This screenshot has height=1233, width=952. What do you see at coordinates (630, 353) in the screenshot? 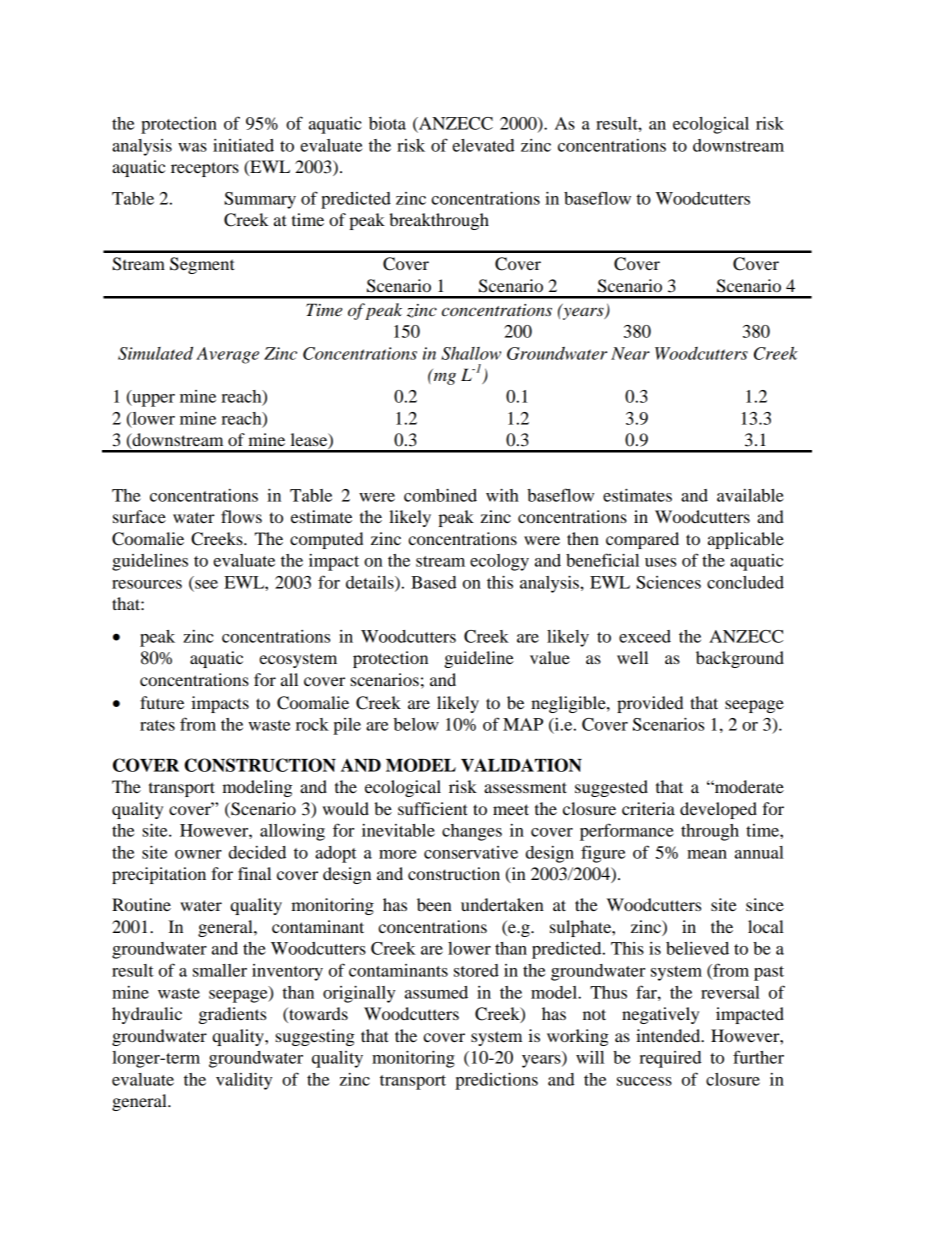
I see `Near` at bounding box center [630, 353].
